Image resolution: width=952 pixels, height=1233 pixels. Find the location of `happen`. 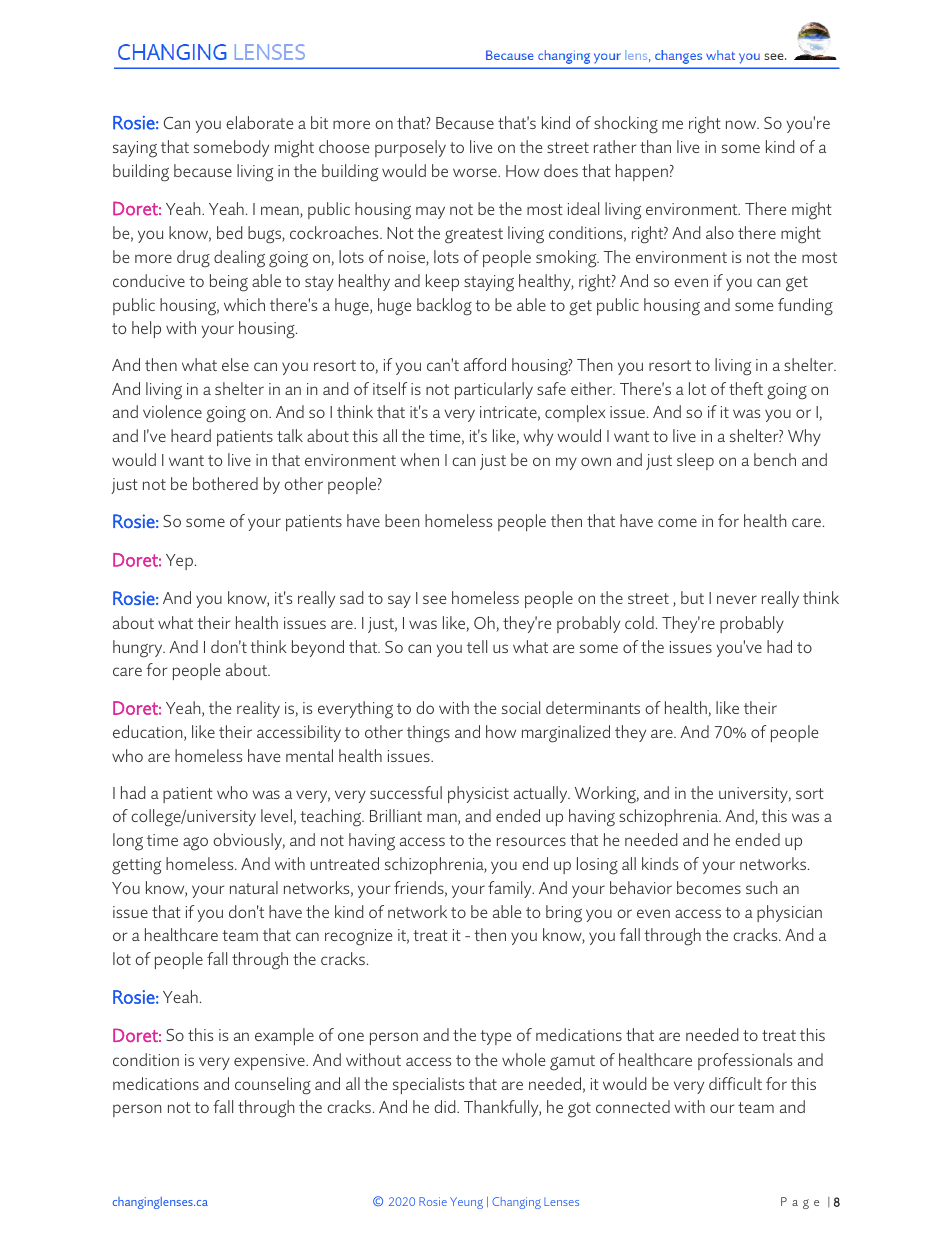

happen is located at coordinates (642, 172).
